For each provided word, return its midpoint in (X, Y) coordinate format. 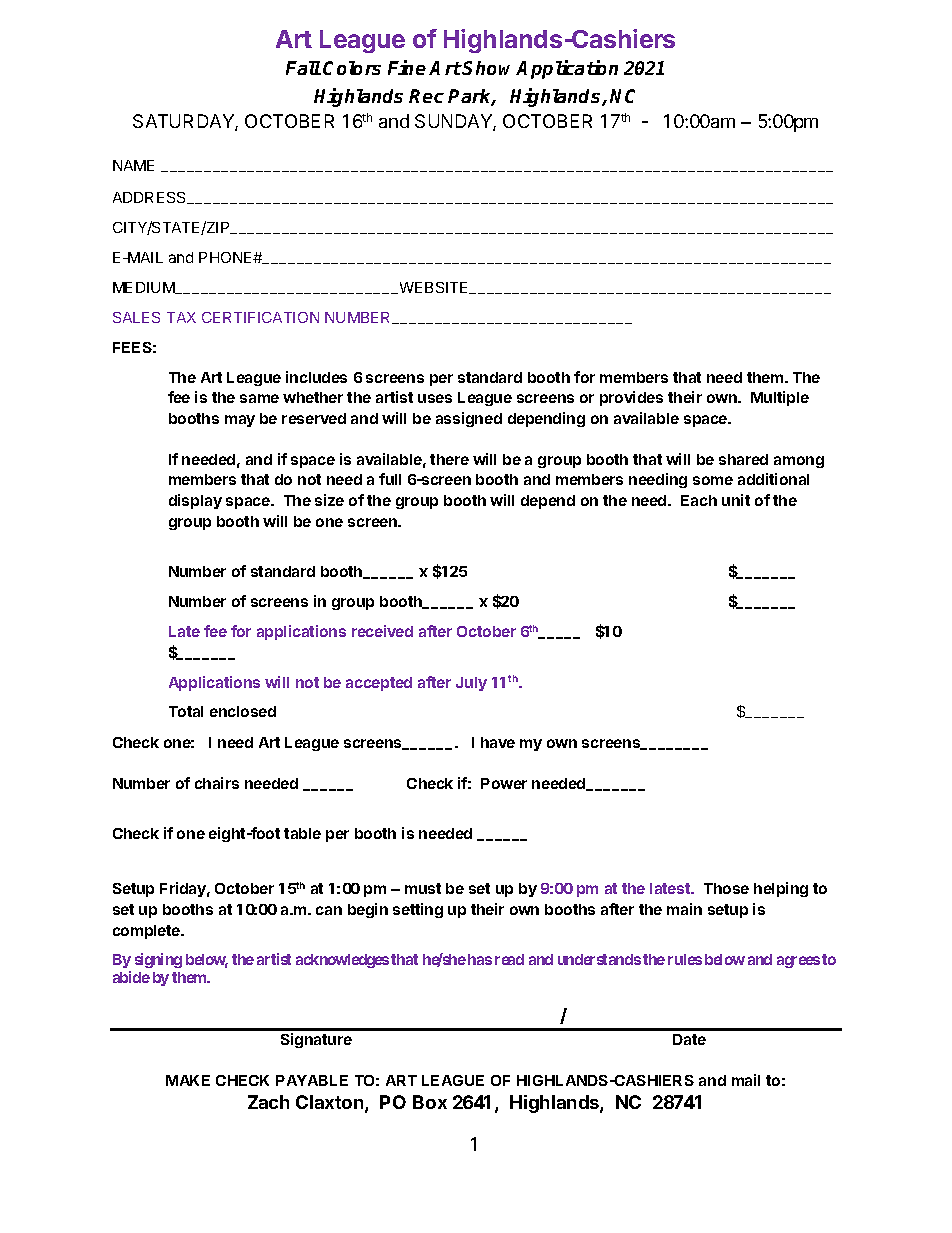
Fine (407, 67)
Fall (303, 68)
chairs (217, 783)
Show (489, 68)
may (240, 421)
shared (743, 459)
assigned (469, 419)
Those (726, 888)
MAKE (188, 1080)
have (498, 742)
